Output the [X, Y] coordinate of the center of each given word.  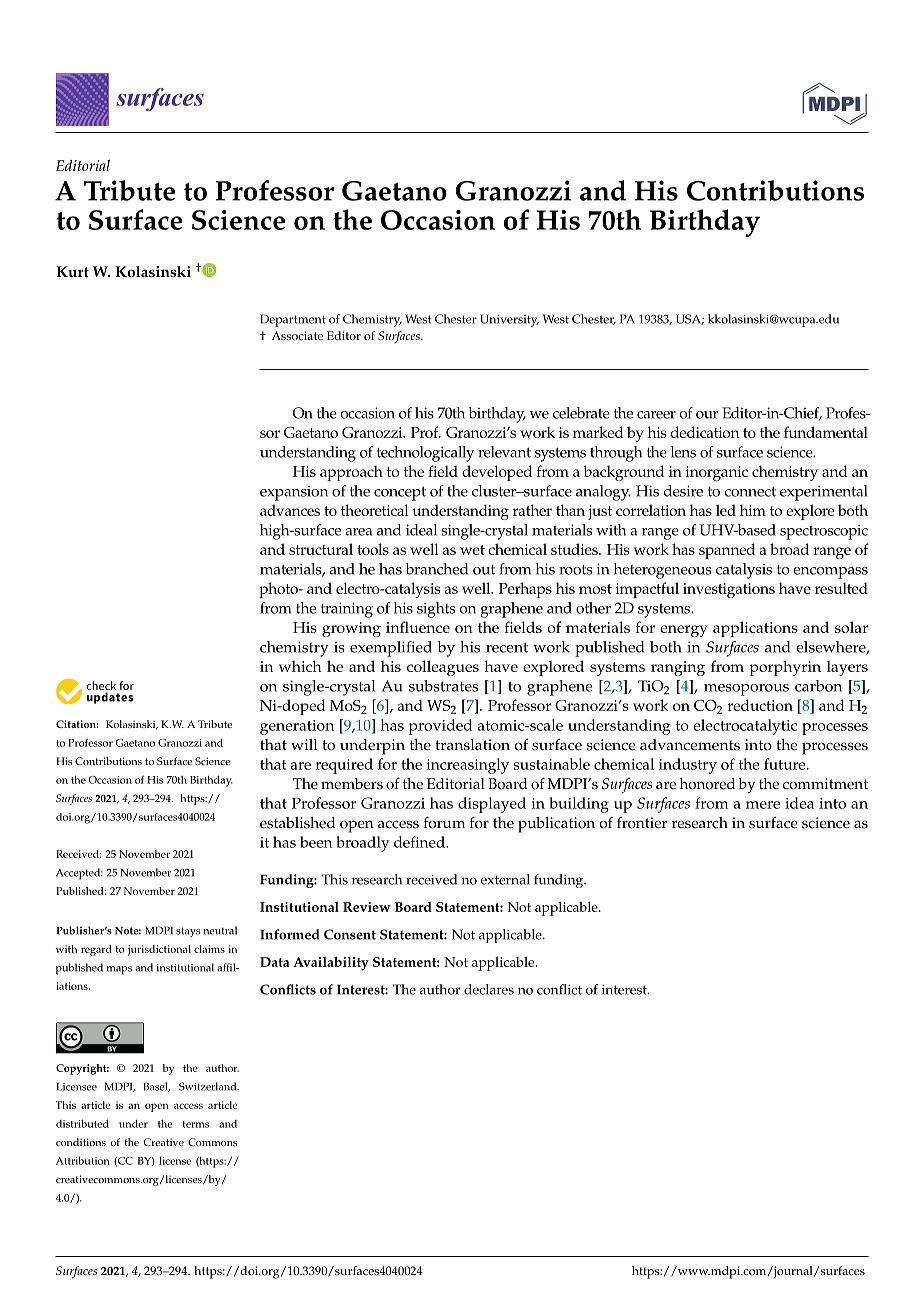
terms [196, 1124]
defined [420, 842]
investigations [729, 590]
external [505, 879]
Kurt [72, 272]
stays [188, 932]
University [509, 320]
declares [489, 989]
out [484, 570]
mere [763, 805]
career [656, 415]
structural [321, 549]
